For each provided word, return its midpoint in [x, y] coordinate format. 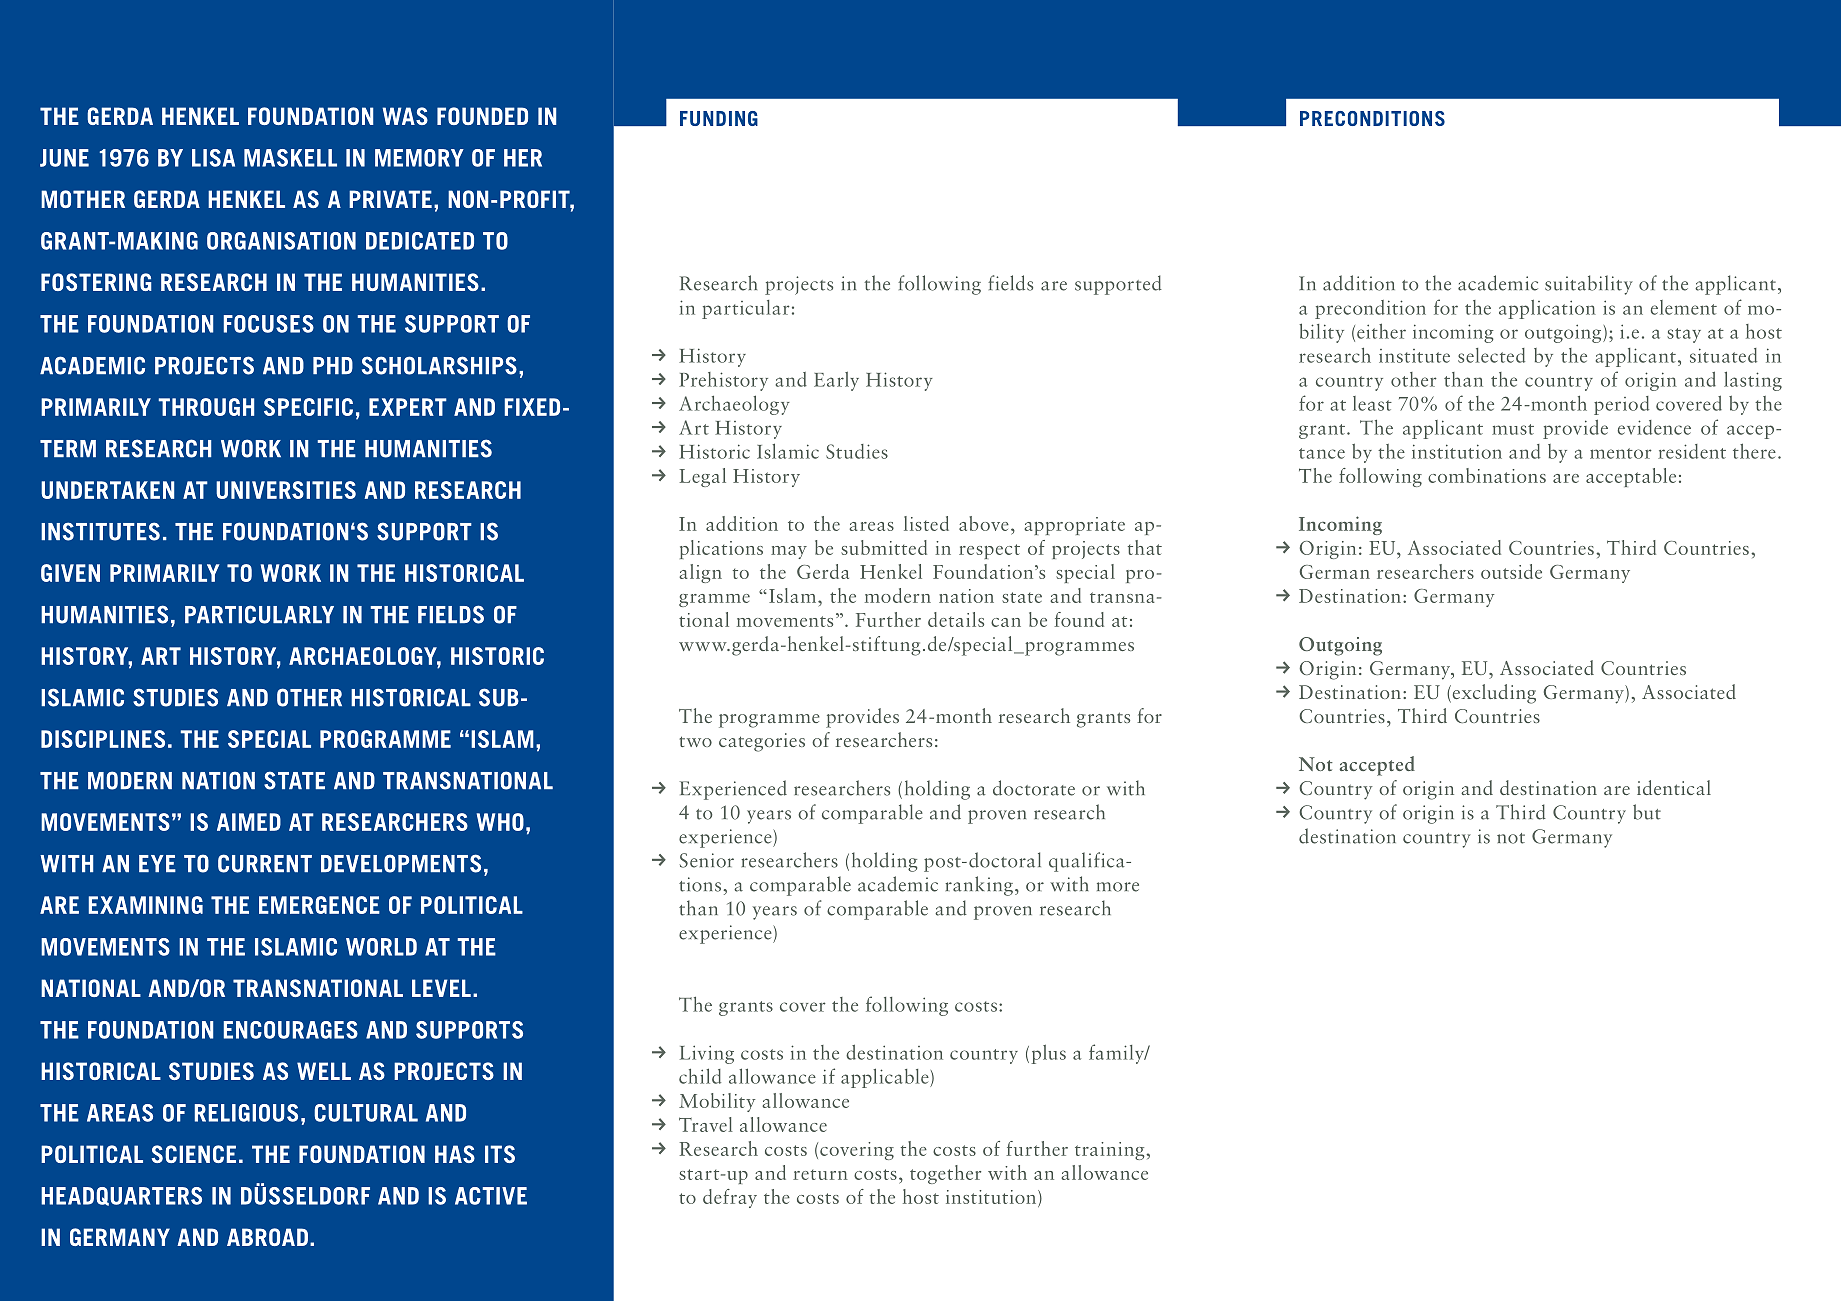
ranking [979, 886]
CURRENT [265, 863]
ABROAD [267, 1237]
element [1684, 307]
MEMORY [419, 158]
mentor [1621, 453]
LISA [213, 158]
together [945, 1174]
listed [926, 523]
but [1647, 812]
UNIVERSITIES [286, 490]
